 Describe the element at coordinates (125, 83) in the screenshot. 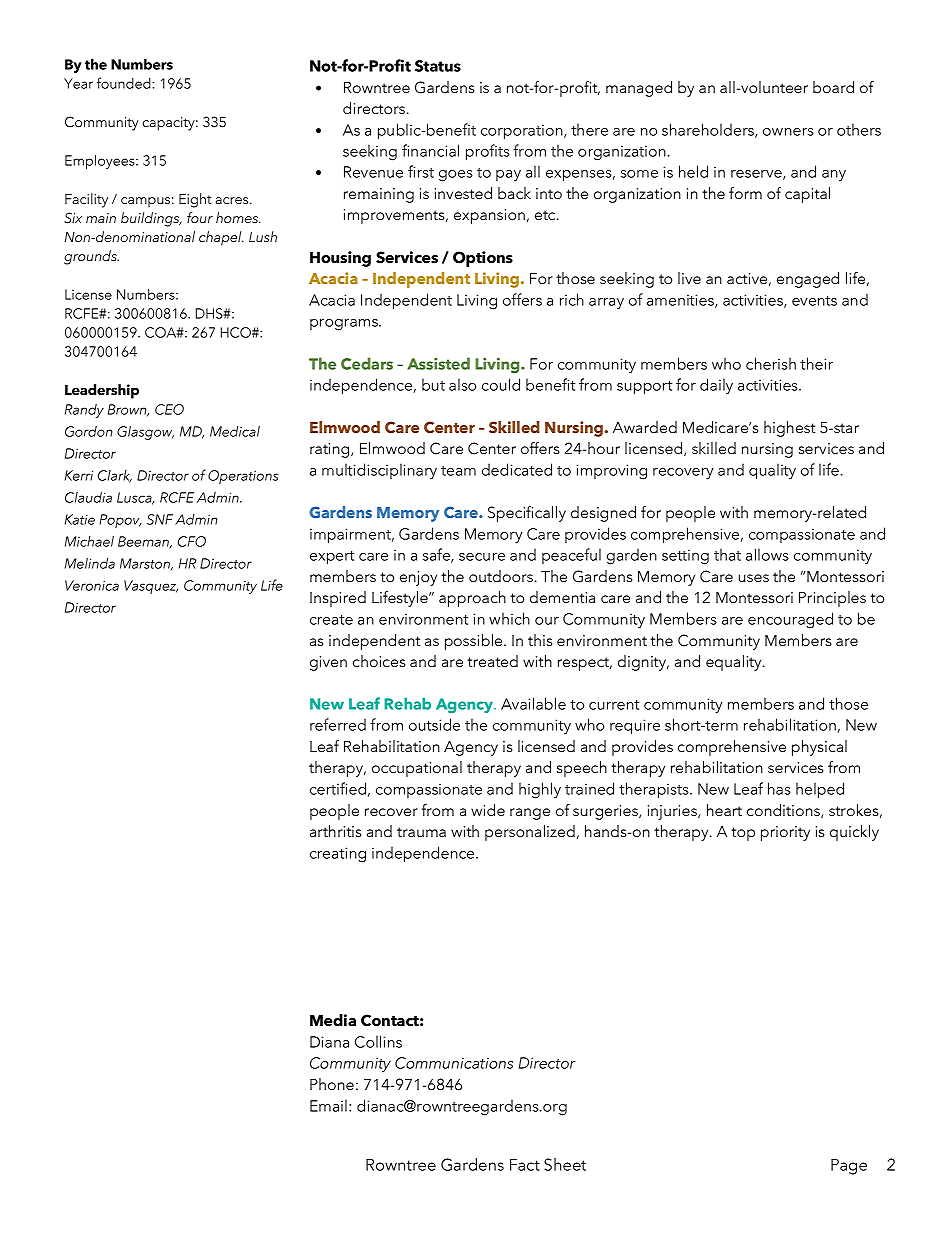

I see `founded` at that location.
